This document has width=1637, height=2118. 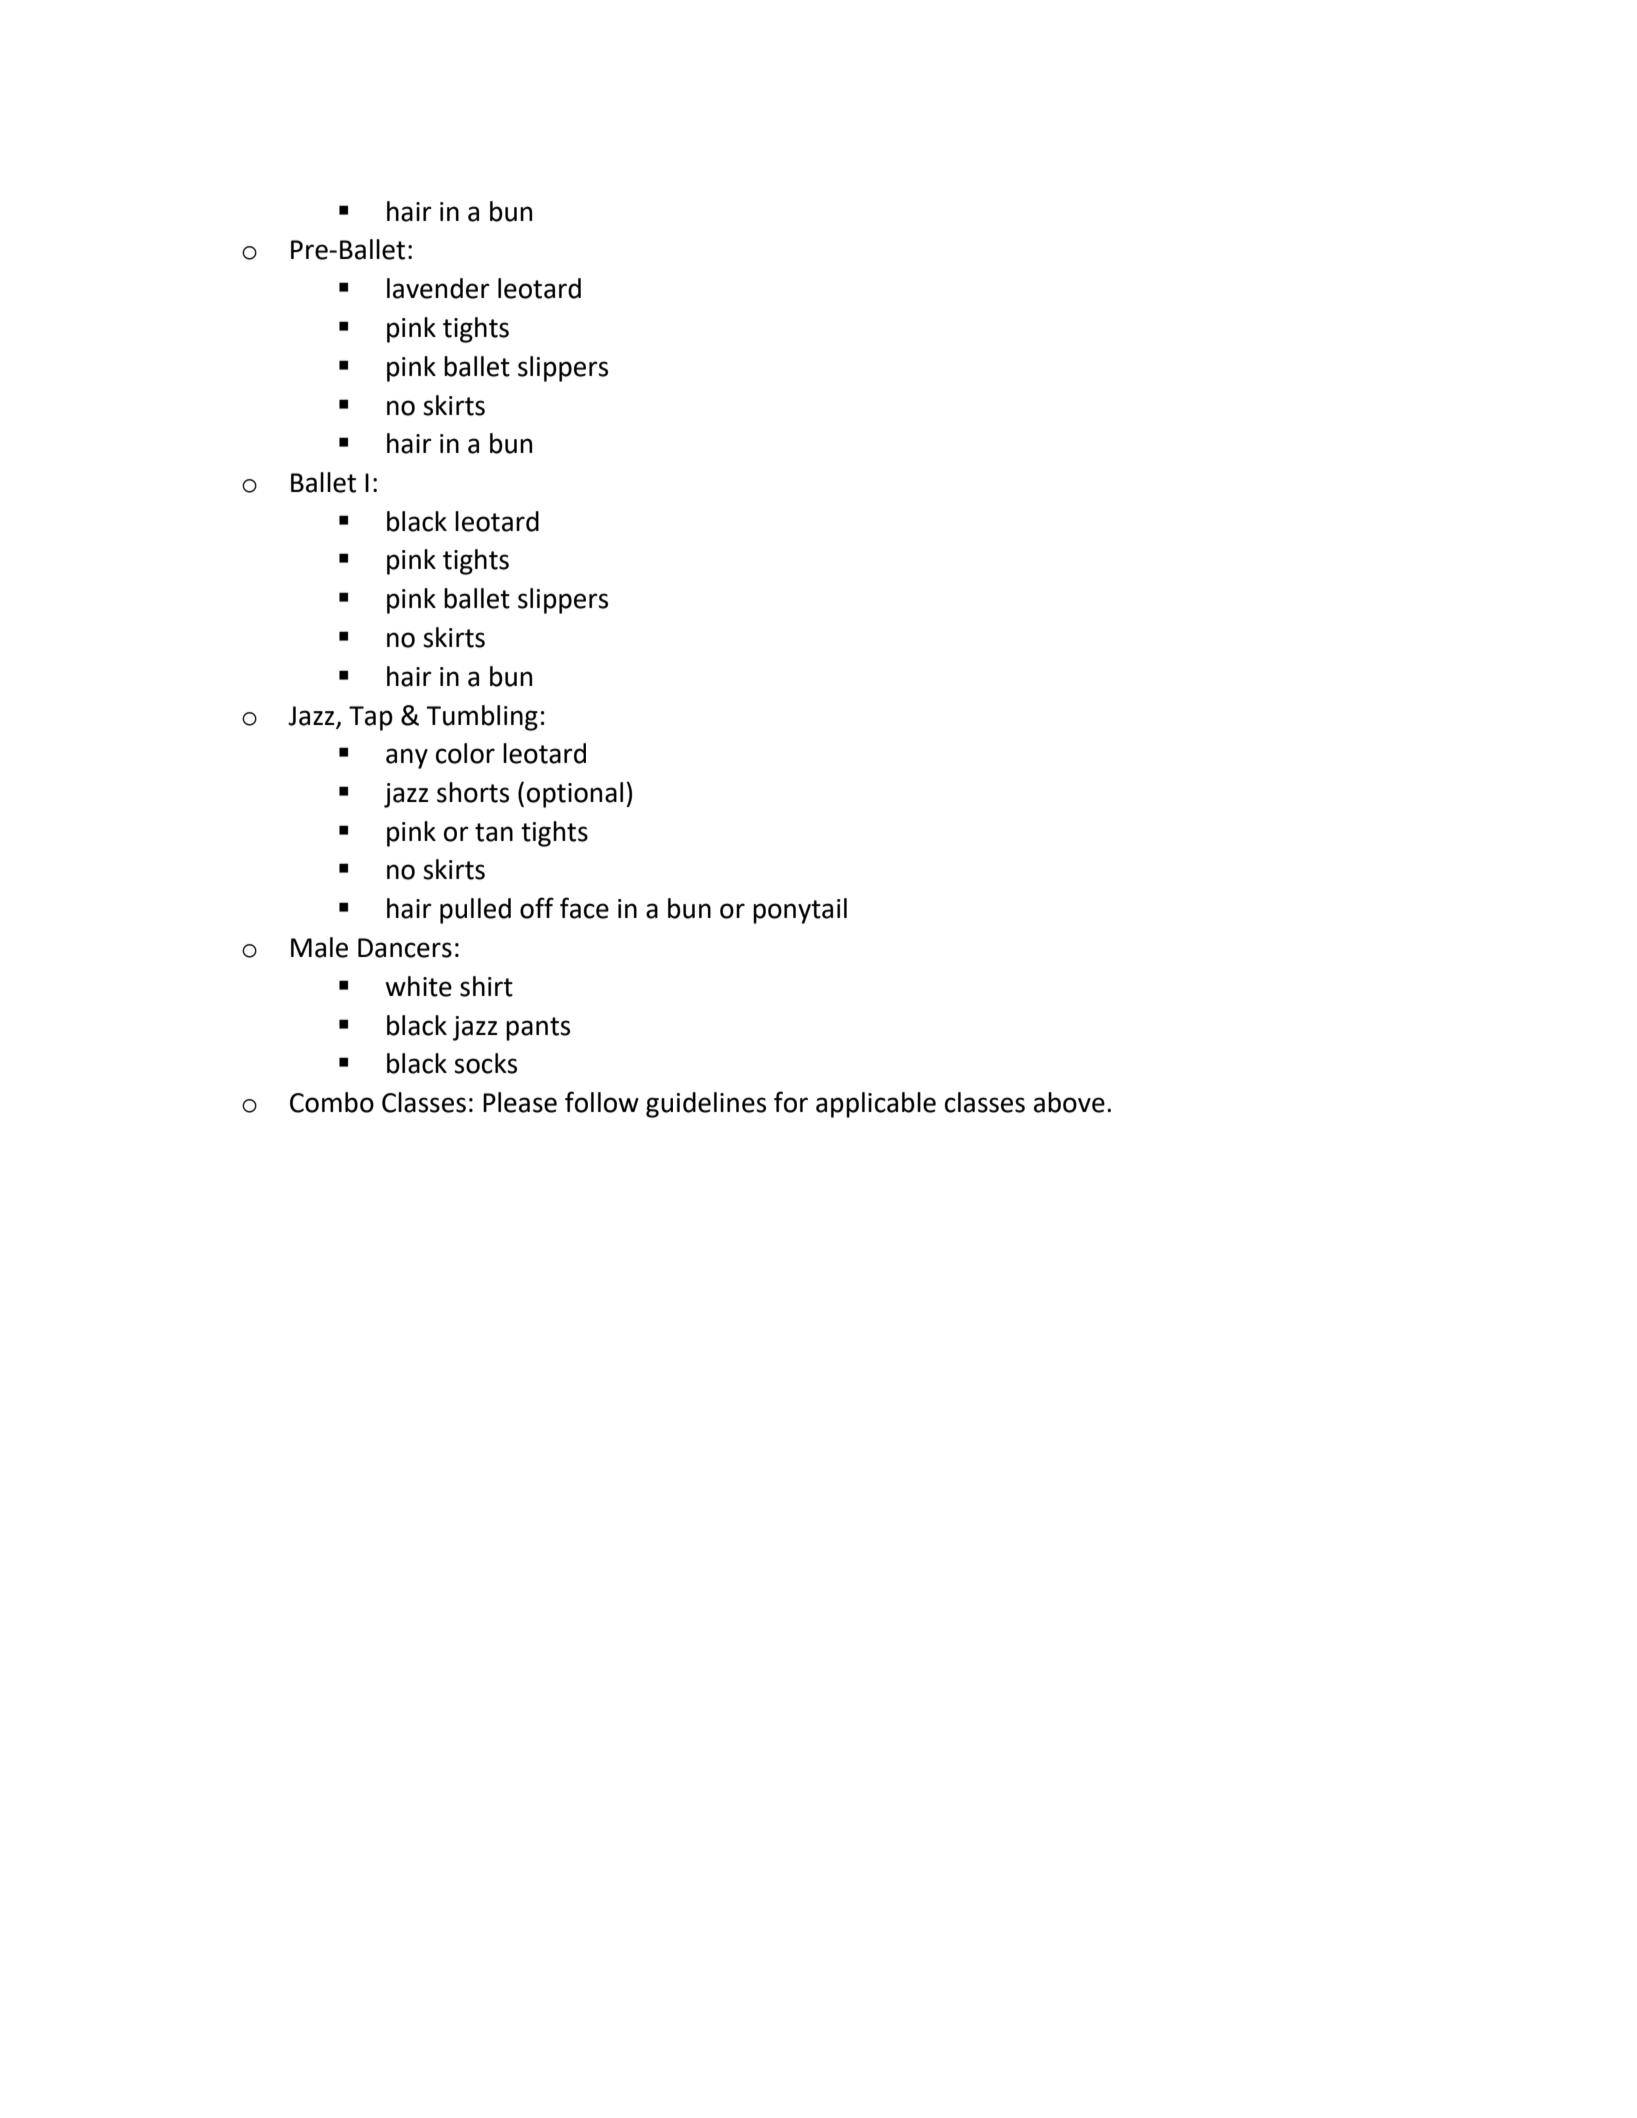 I want to click on ponytail, so click(x=800, y=911).
